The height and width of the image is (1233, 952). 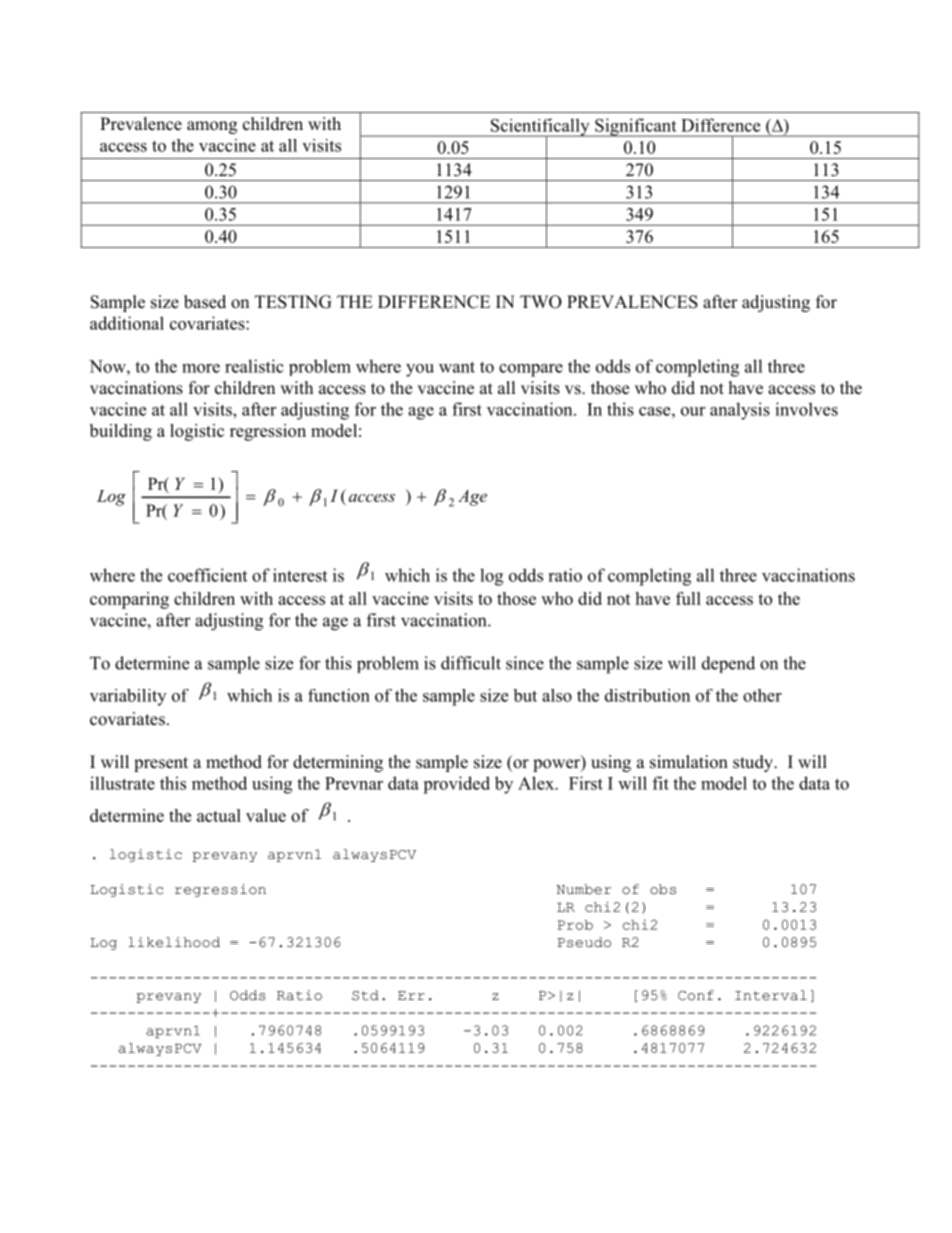 What do you see at coordinates (457, 367) in the image?
I see `want` at bounding box center [457, 367].
